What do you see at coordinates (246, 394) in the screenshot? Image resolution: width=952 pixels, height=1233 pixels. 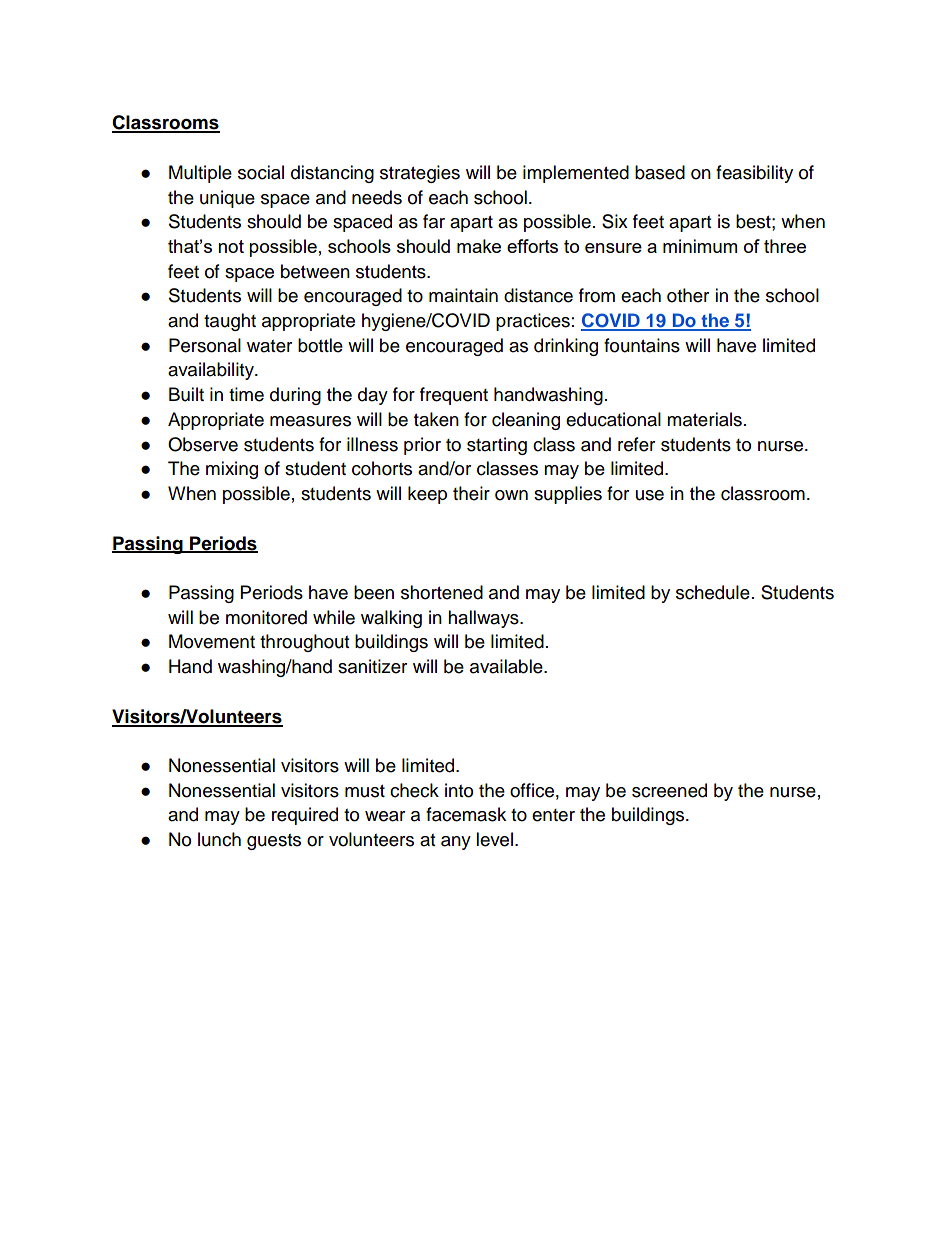 I see `time` at bounding box center [246, 394].
